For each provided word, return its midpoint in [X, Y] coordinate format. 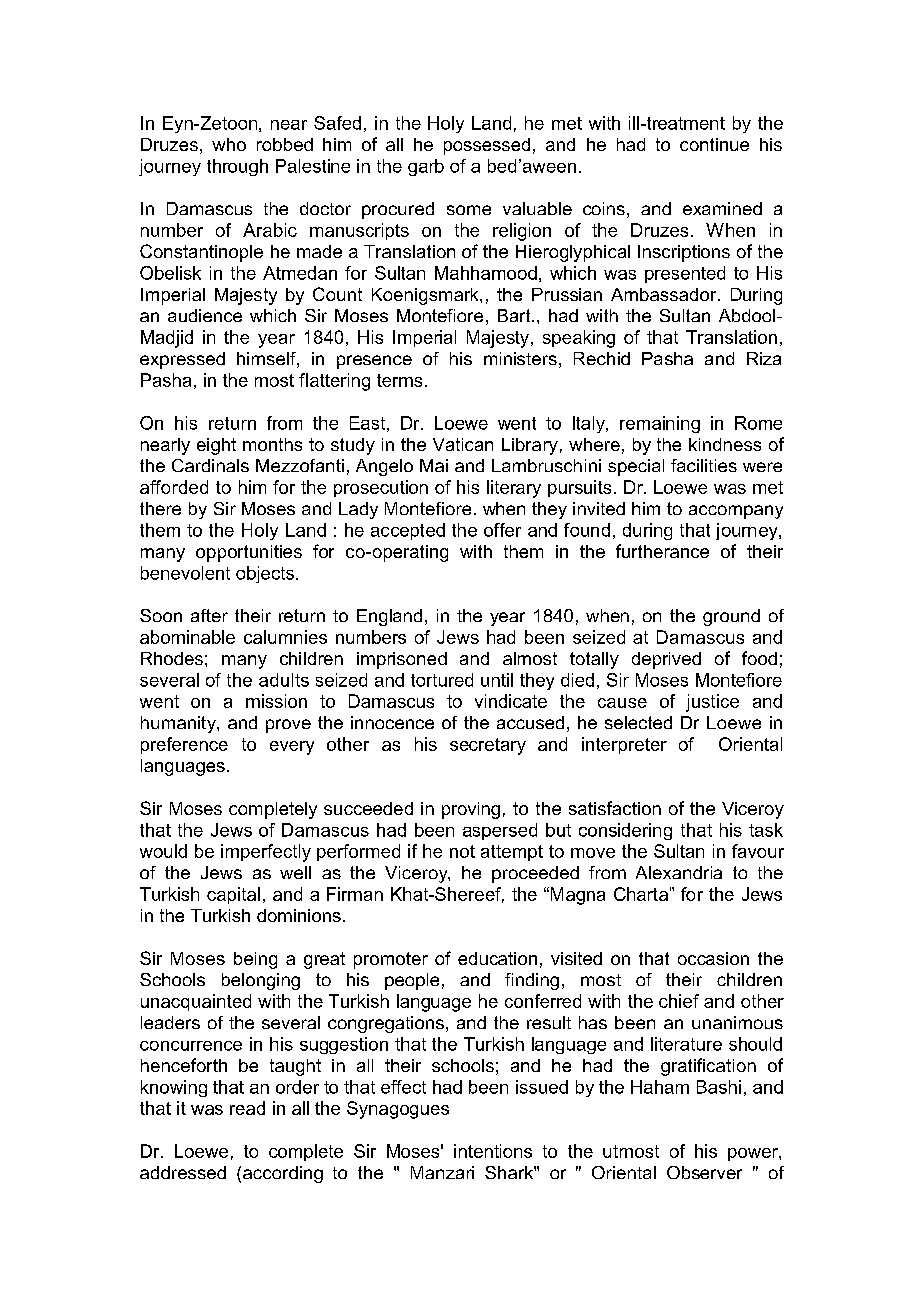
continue [714, 144]
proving [471, 810]
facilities [704, 465]
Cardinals [210, 465]
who [229, 144]
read [247, 1108]
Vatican [463, 444]
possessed [487, 146]
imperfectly [266, 853]
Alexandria [679, 872]
